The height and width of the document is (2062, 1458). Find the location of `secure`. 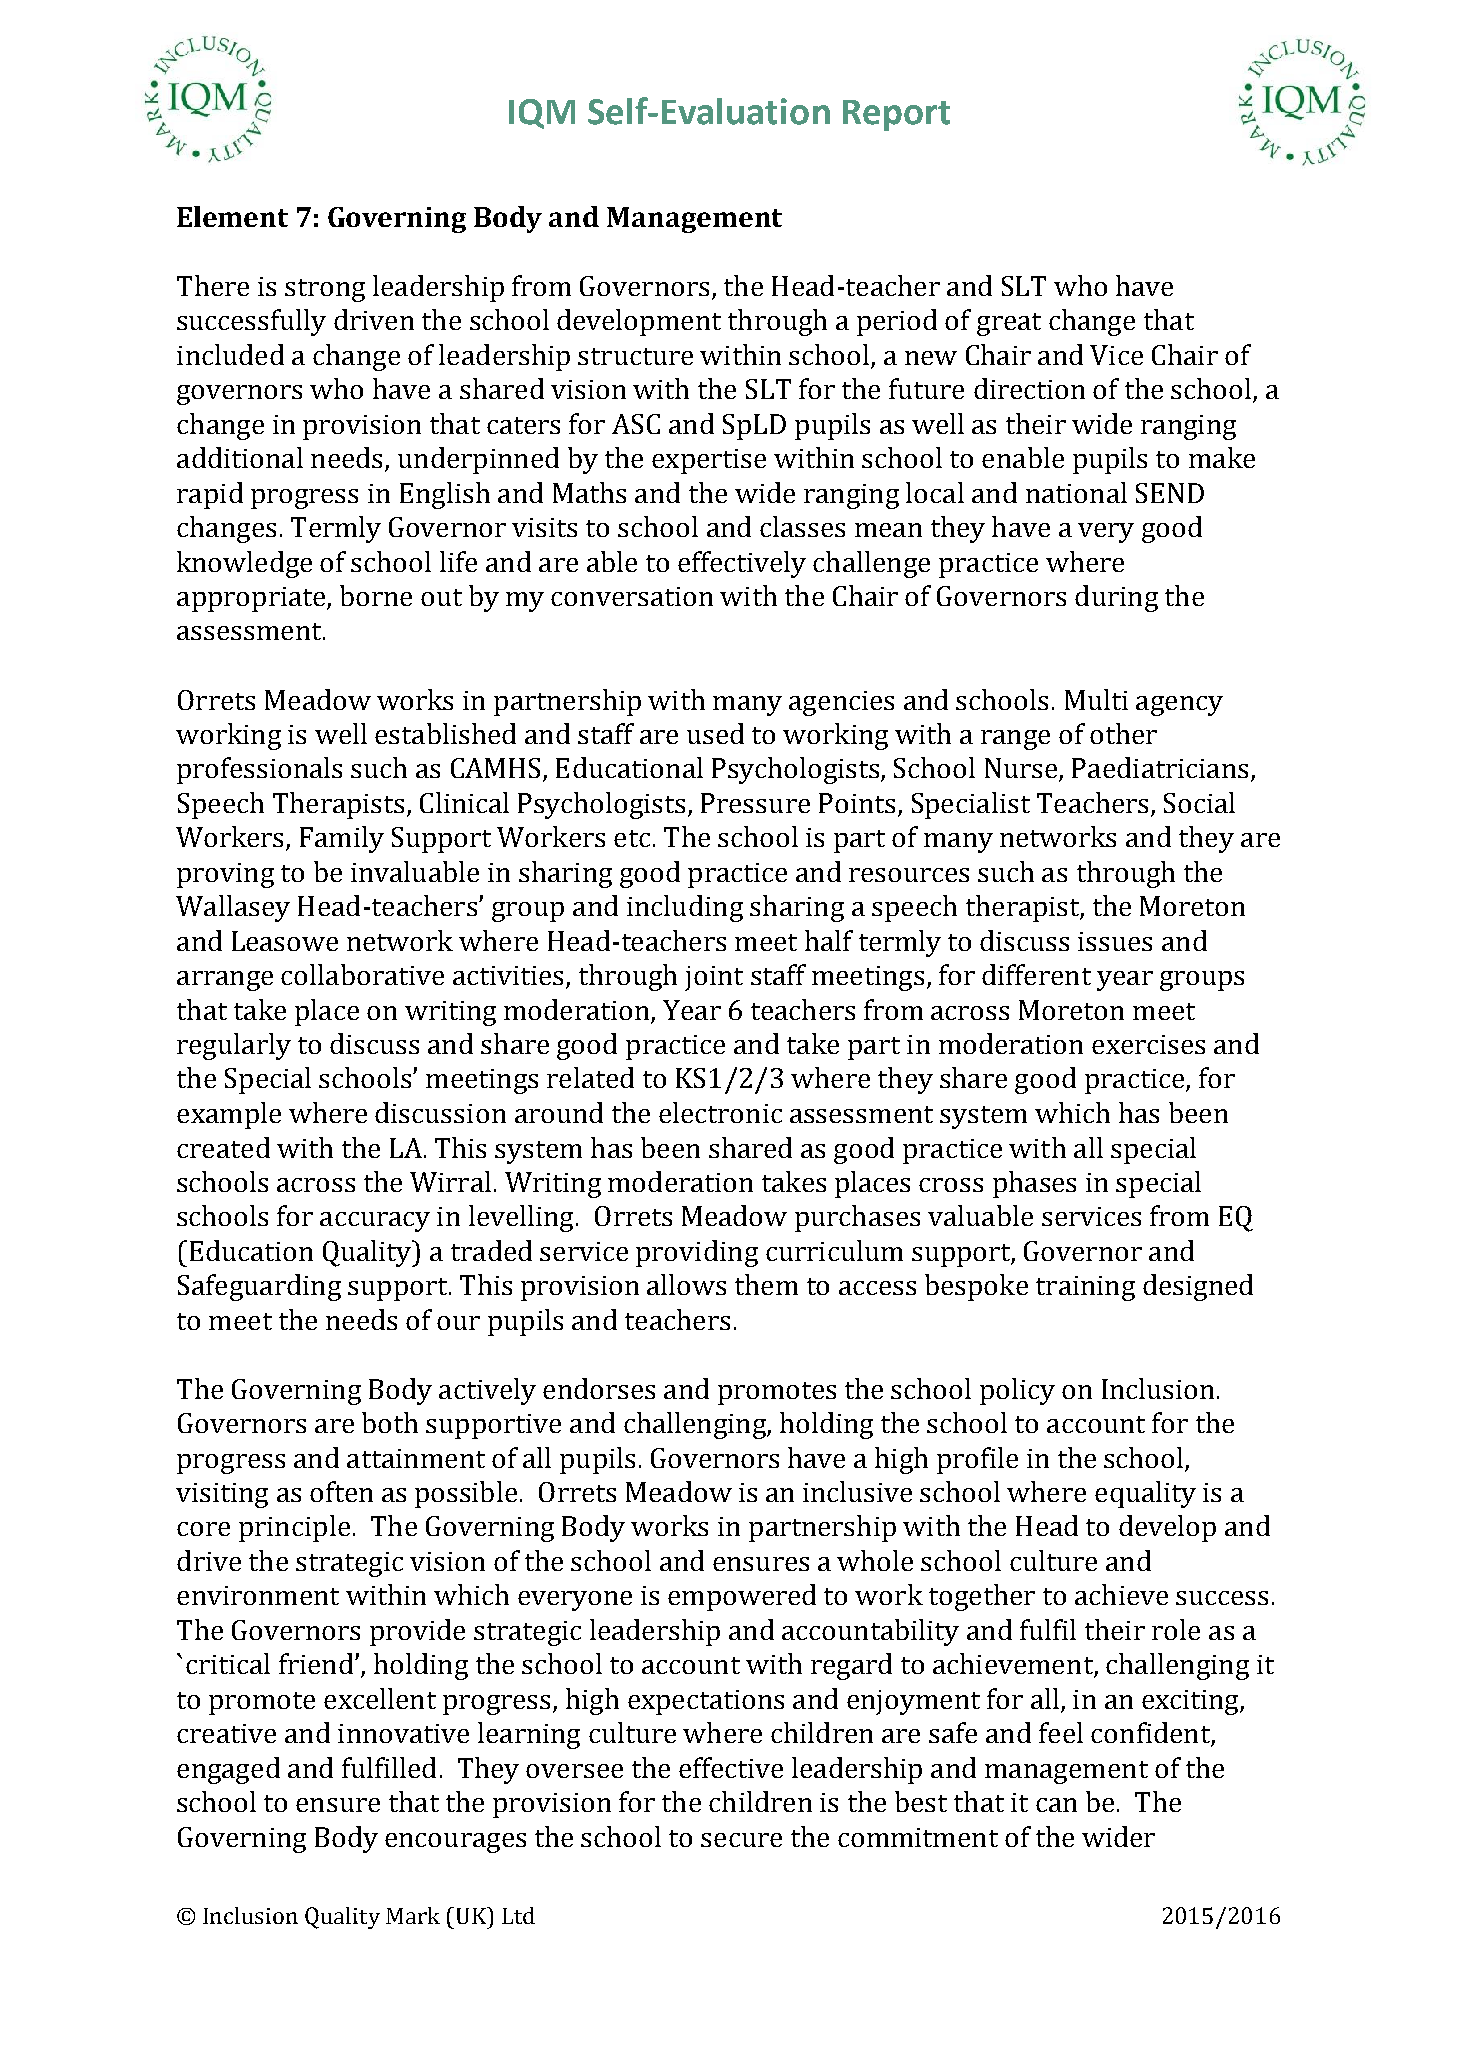

secure is located at coordinates (741, 1840).
